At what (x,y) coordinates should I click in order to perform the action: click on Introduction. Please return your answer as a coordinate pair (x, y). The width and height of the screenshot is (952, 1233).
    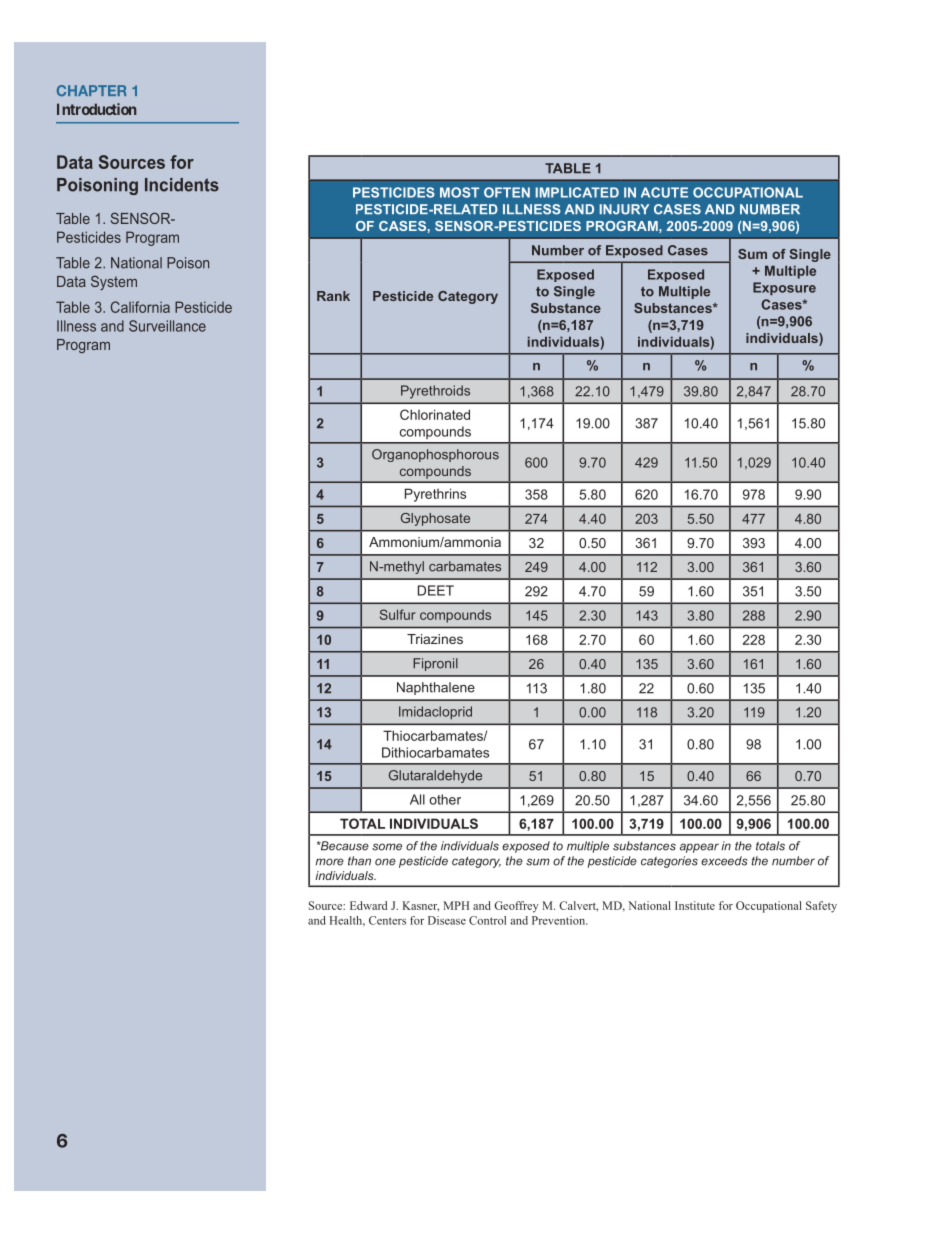
    Looking at the image, I should click on (96, 109).
